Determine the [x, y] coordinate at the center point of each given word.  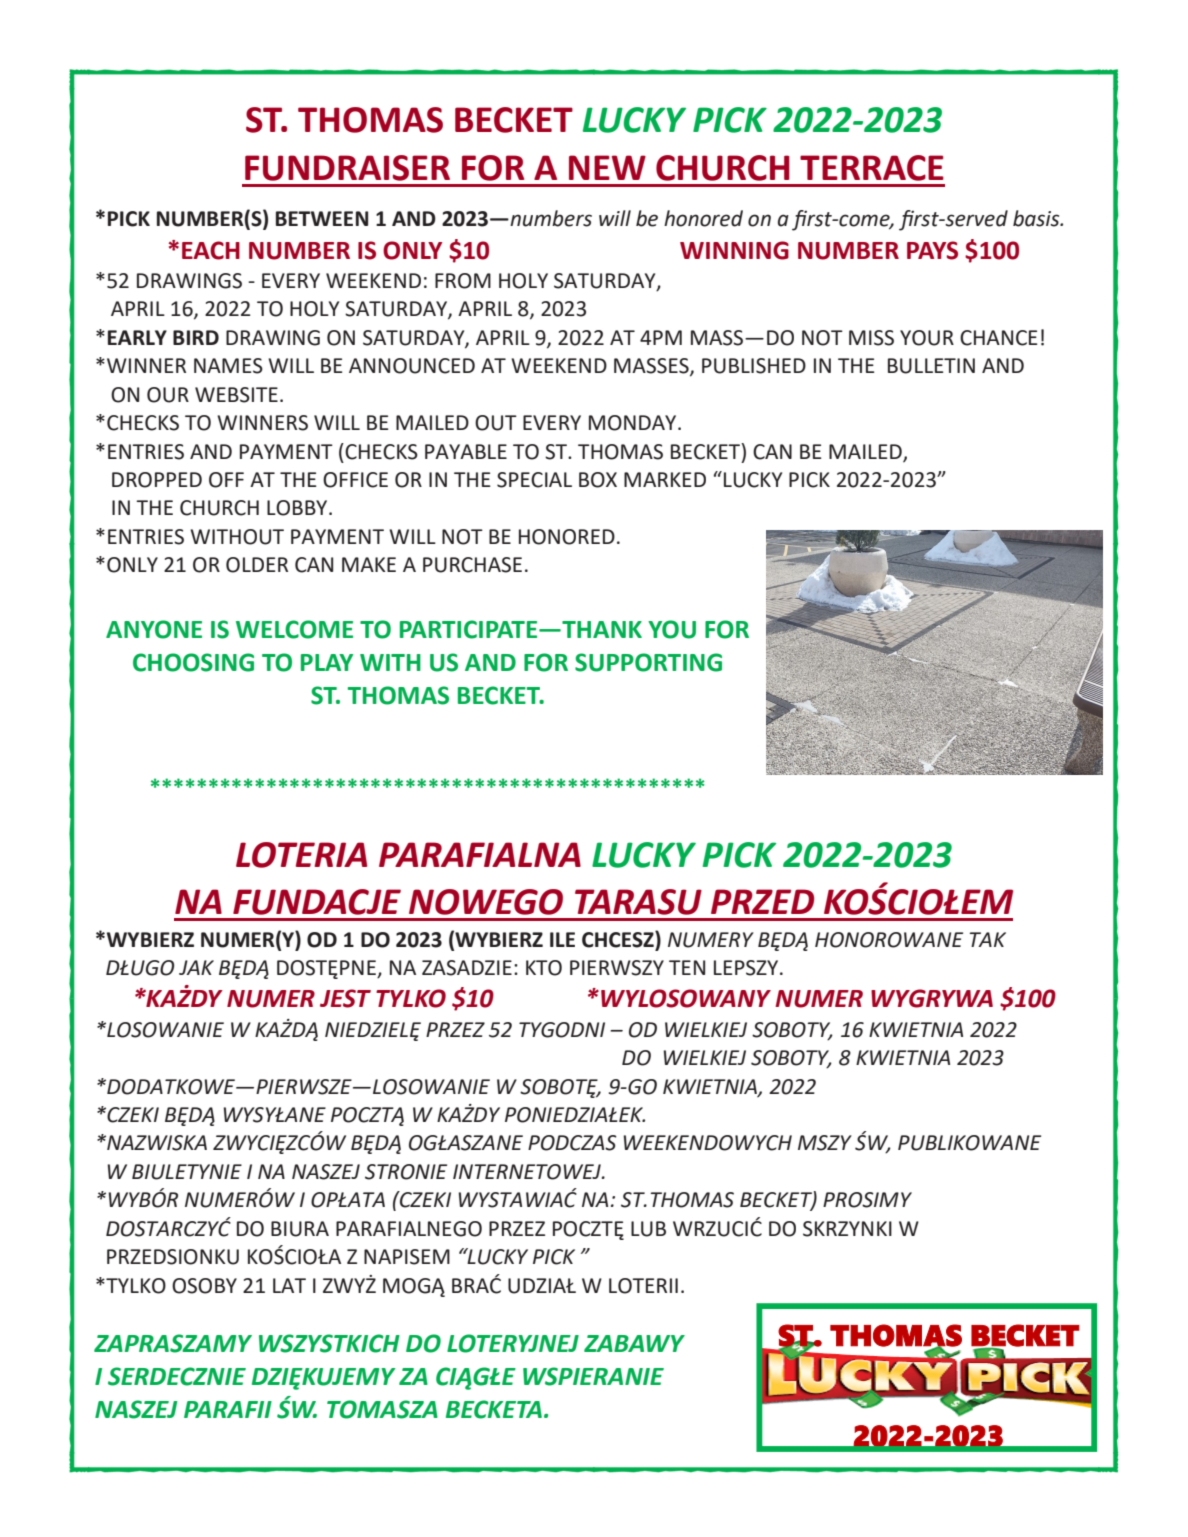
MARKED [665, 479]
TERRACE [872, 168]
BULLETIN [931, 366]
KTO [544, 968]
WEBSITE [236, 395]
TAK [987, 939]
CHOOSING [193, 662]
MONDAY [634, 423]
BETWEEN [322, 218]
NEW [607, 167]
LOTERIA [301, 855]
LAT [289, 1285]
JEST [345, 998]
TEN [687, 967]
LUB [648, 1229]
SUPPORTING [648, 662]
